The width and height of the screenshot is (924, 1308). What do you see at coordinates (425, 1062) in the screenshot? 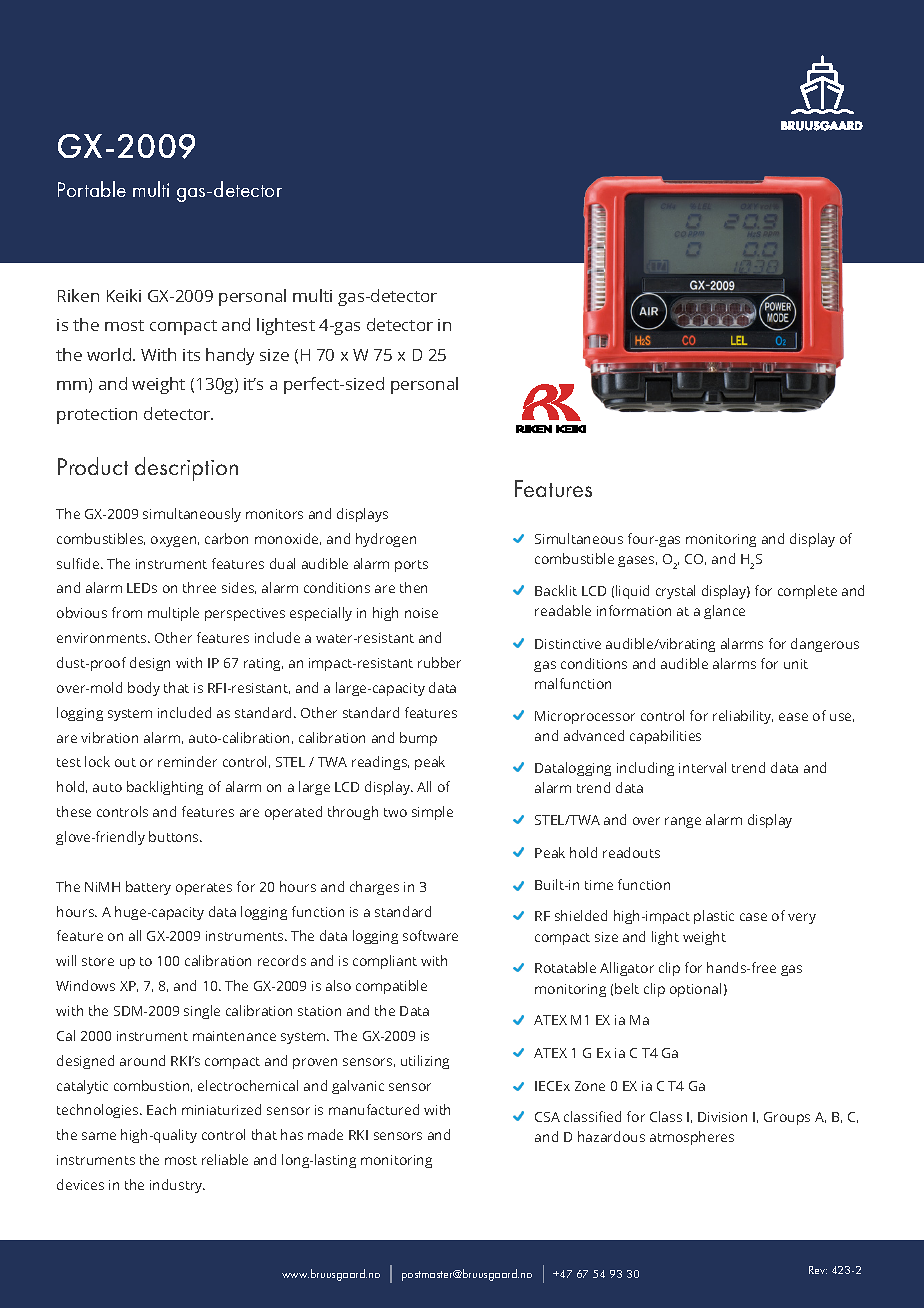
I see `utilizing` at bounding box center [425, 1062].
